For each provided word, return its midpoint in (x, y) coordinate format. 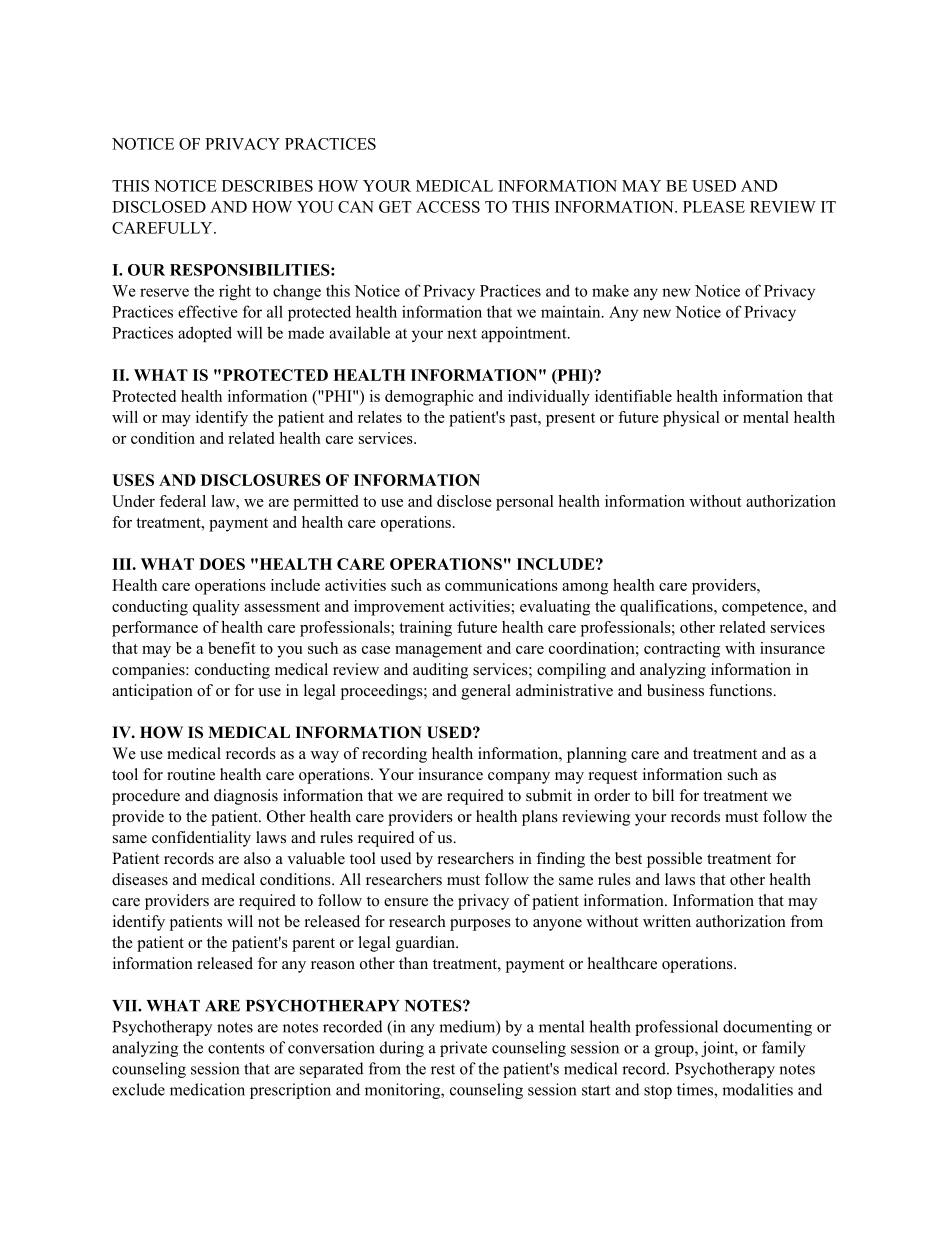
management (438, 651)
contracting (682, 650)
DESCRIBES (267, 186)
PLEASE (714, 207)
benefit (232, 648)
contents (236, 1048)
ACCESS (448, 207)
